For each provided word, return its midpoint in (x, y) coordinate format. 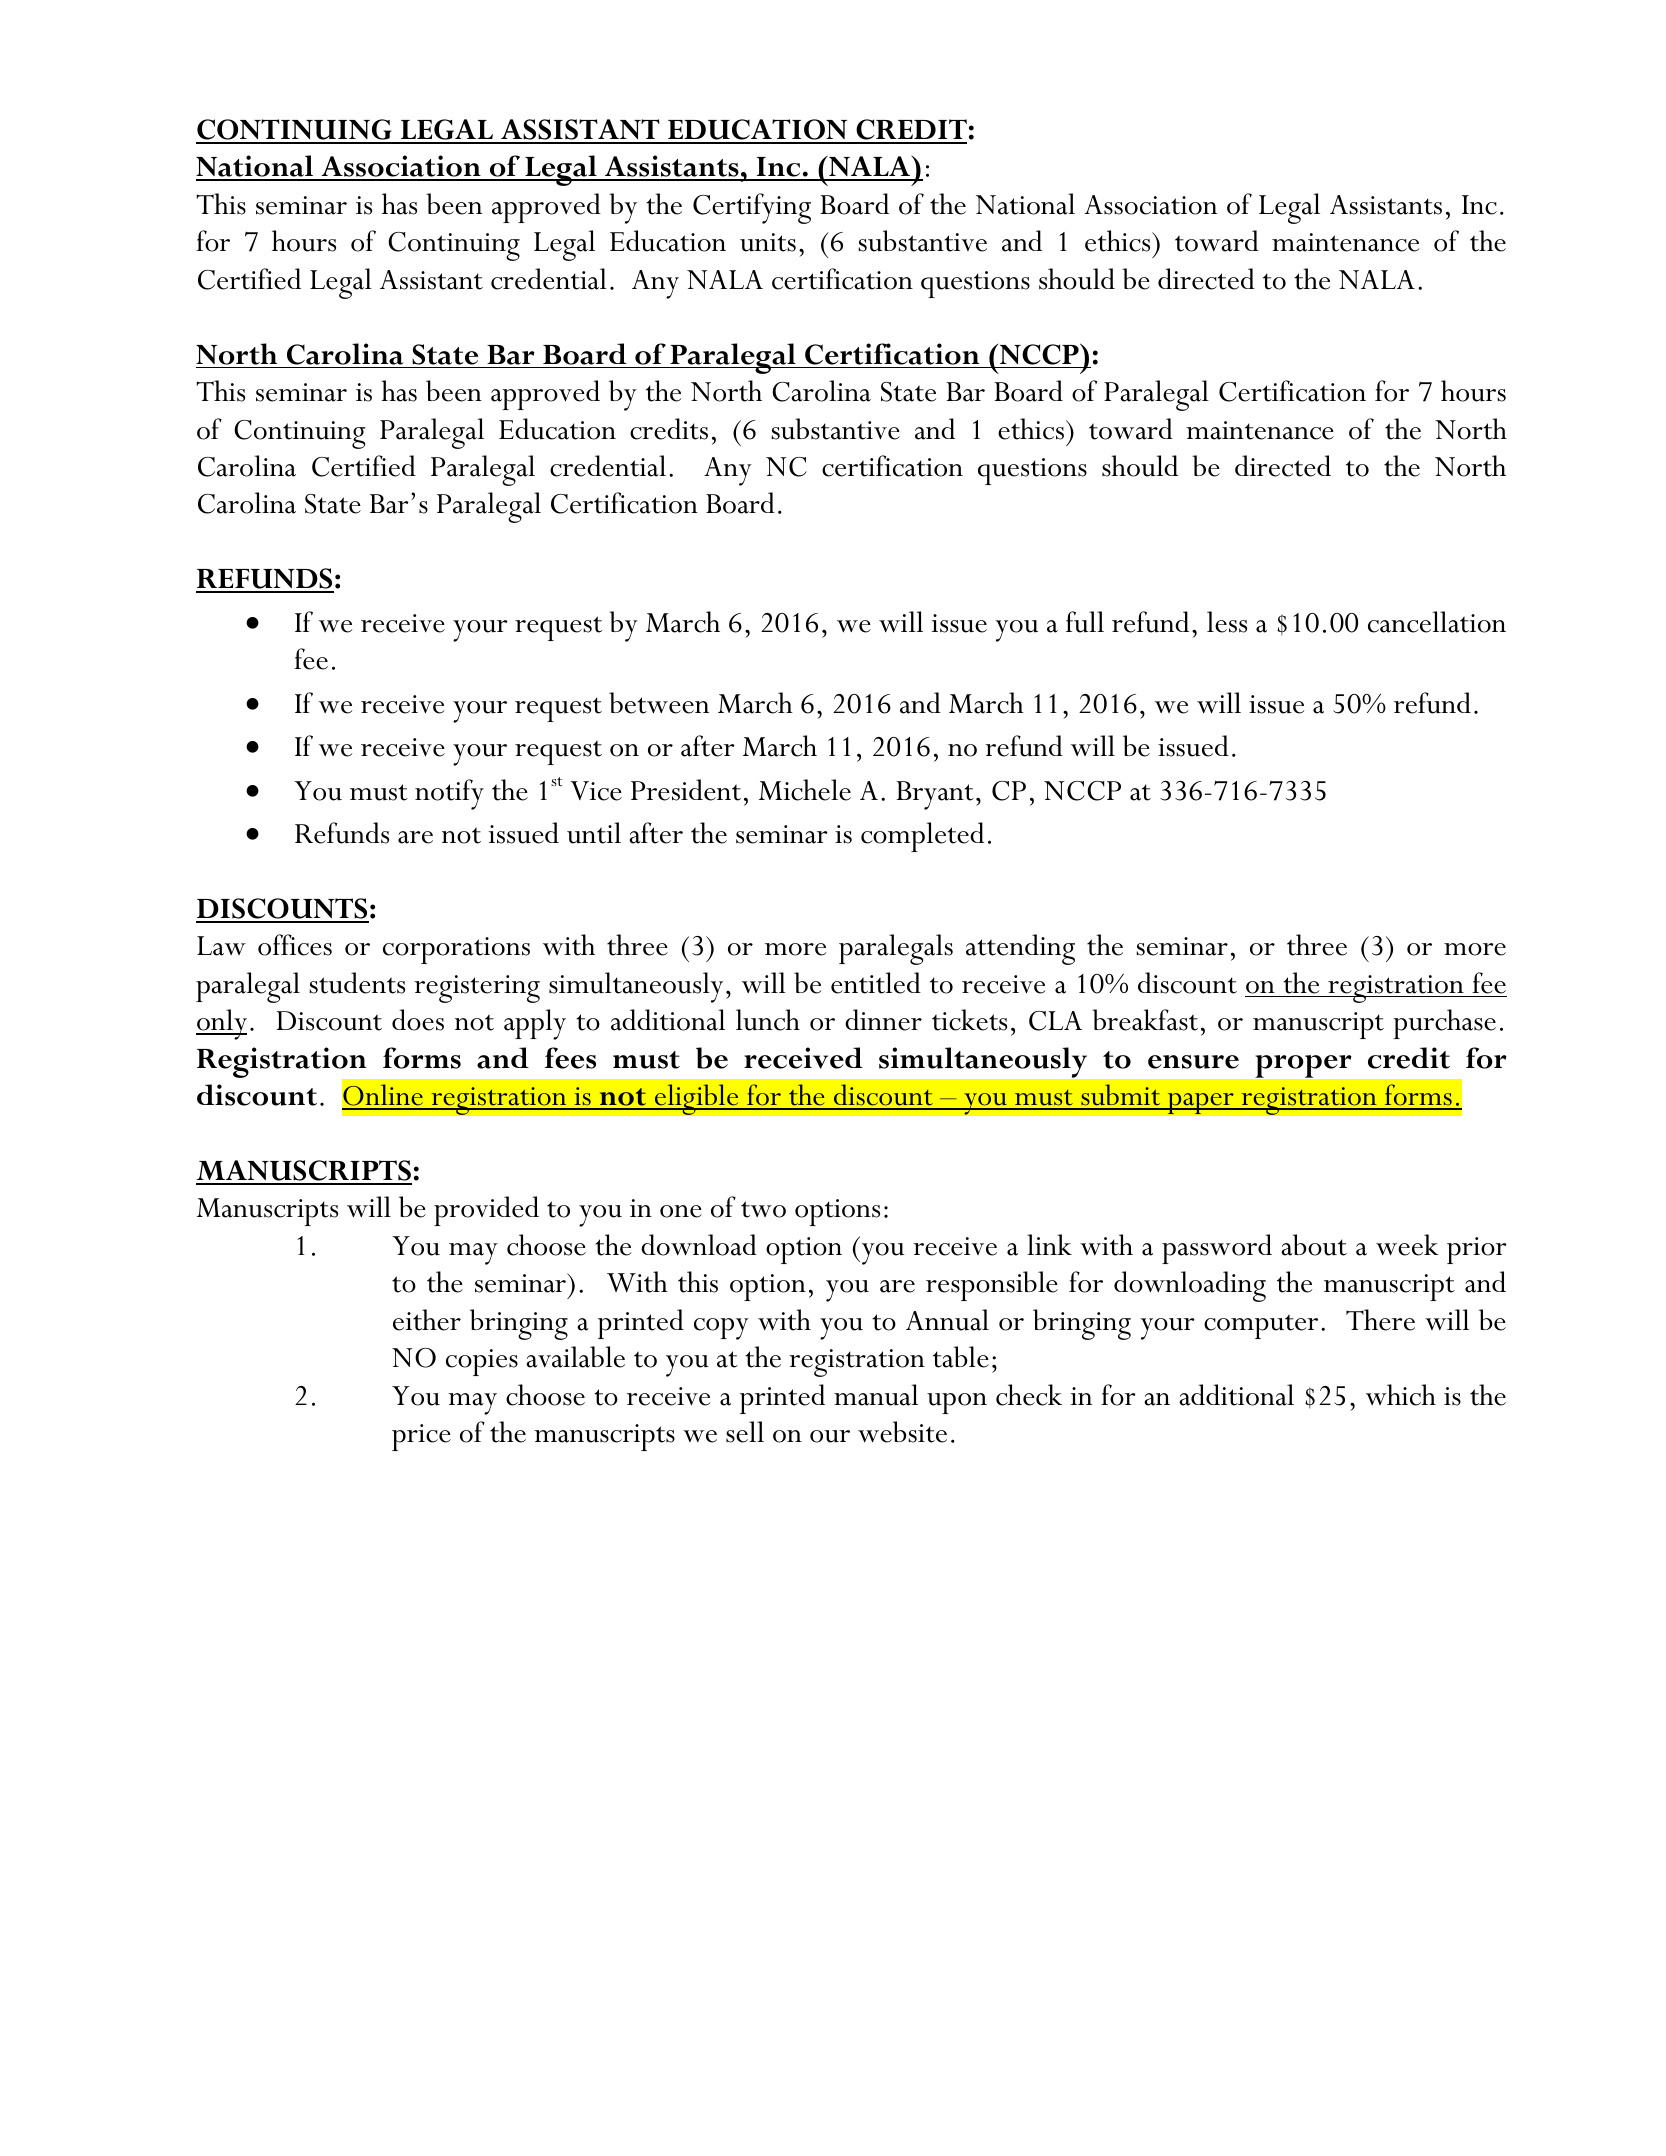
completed (922, 837)
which (1401, 1395)
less (1227, 622)
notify (449, 794)
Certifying (752, 208)
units (768, 242)
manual (876, 1395)
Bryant (935, 795)
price (421, 1437)
